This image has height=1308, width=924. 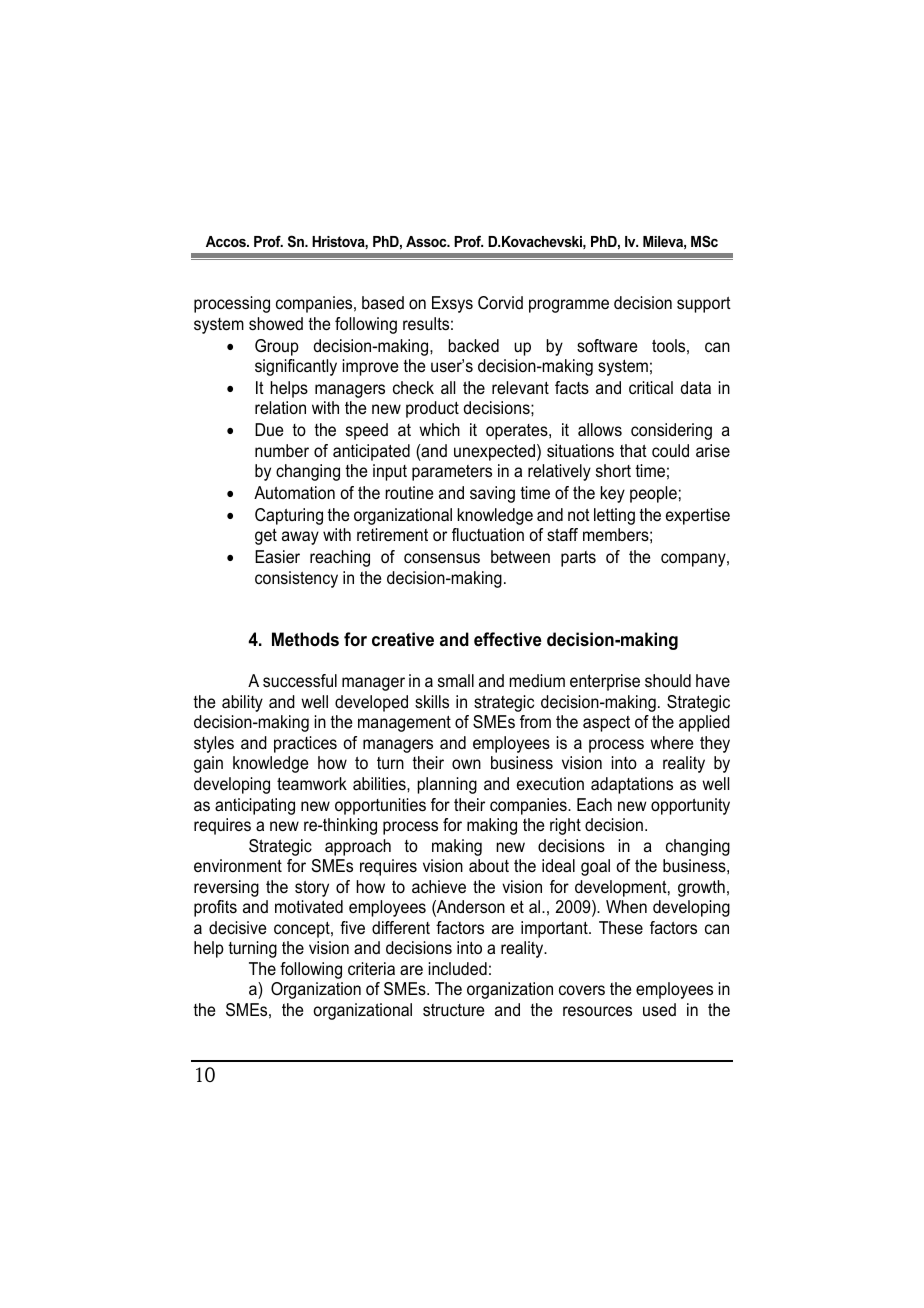 I want to click on included, so click(x=458, y=968).
